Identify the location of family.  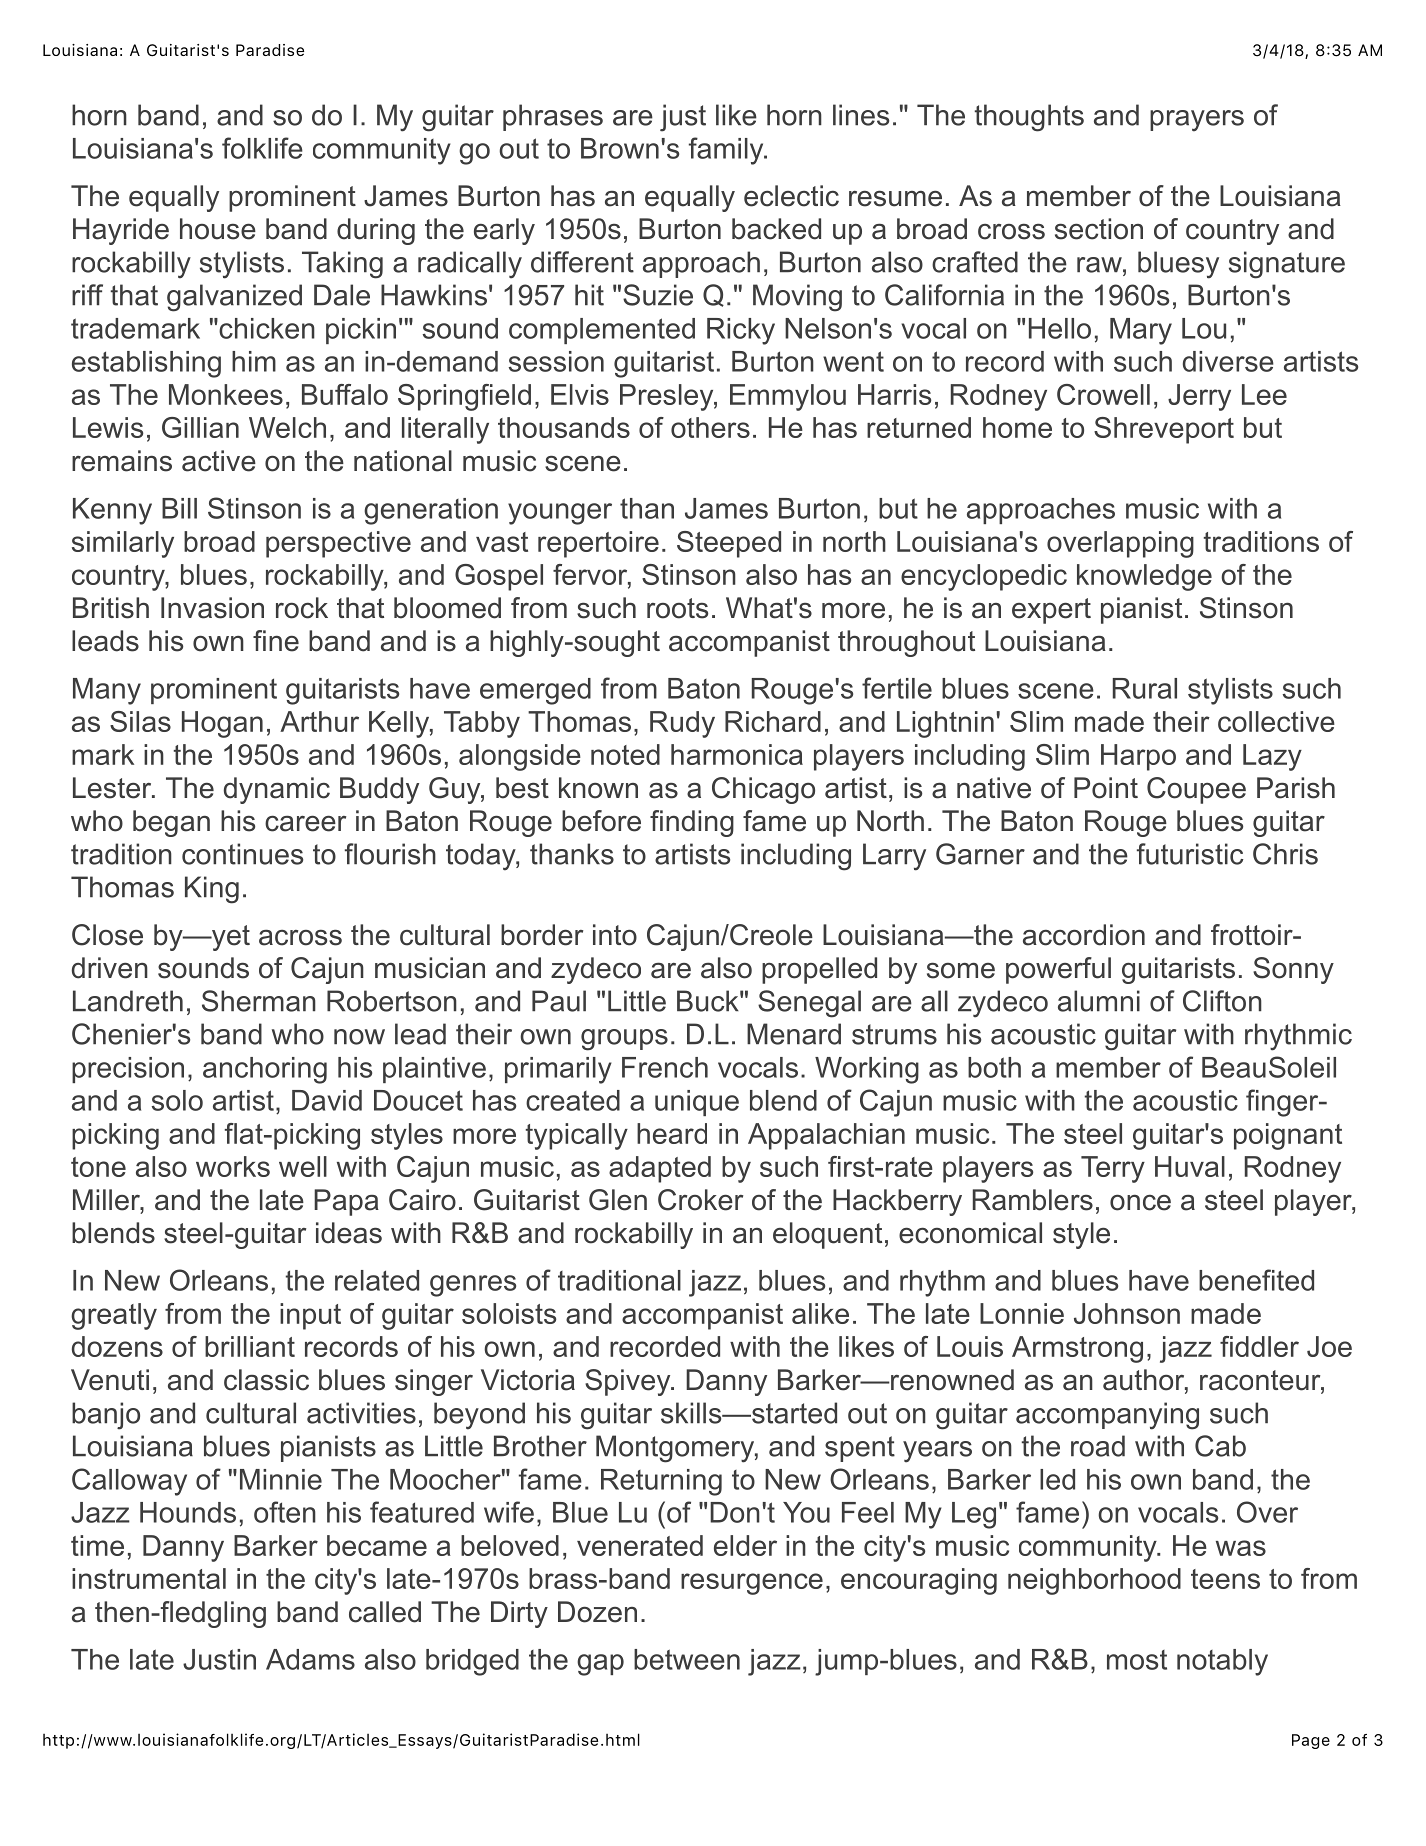
(727, 151).
